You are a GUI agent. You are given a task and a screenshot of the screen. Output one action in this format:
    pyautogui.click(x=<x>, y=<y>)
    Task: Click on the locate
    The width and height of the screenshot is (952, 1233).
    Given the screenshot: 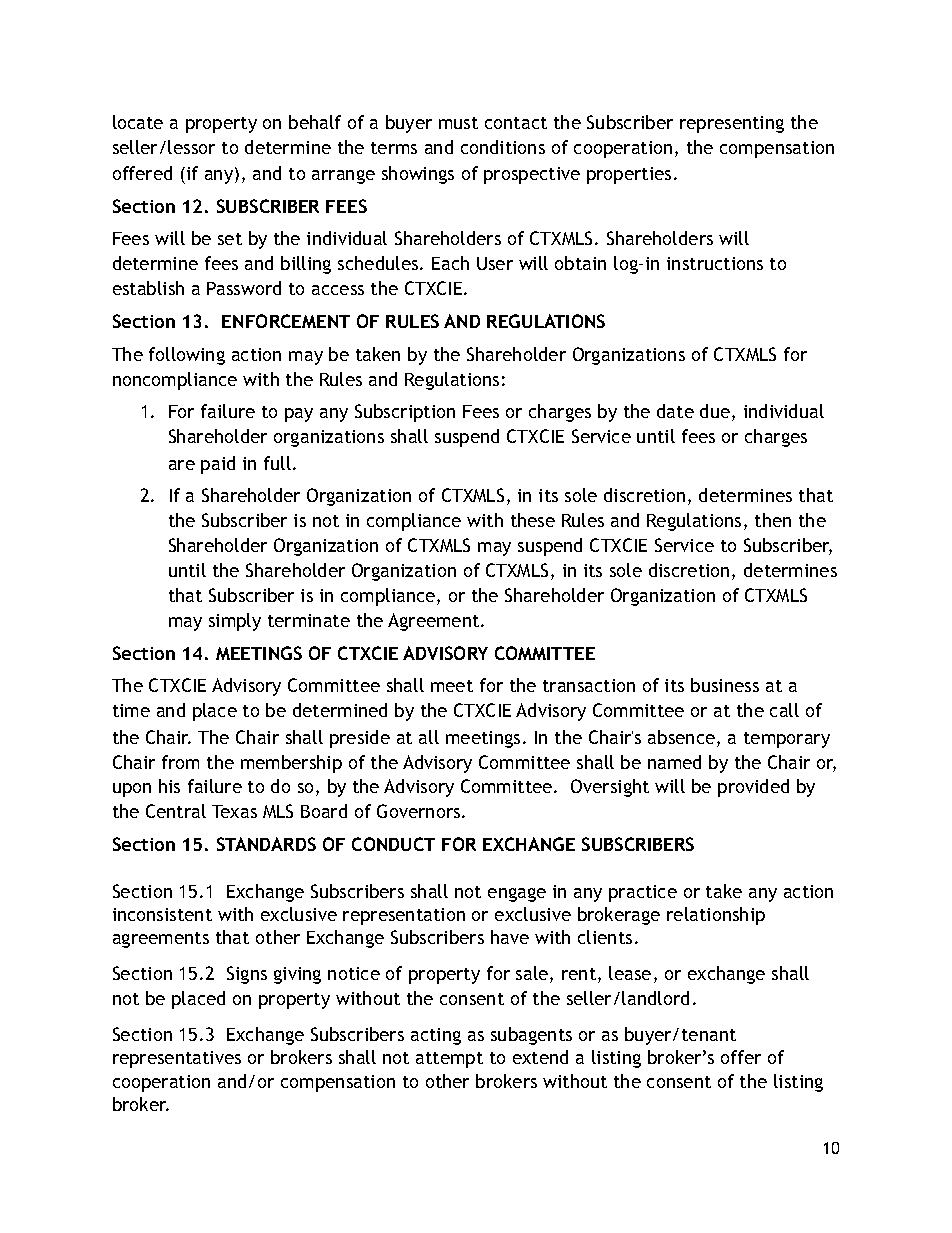 What is the action you would take?
    pyautogui.click(x=138, y=122)
